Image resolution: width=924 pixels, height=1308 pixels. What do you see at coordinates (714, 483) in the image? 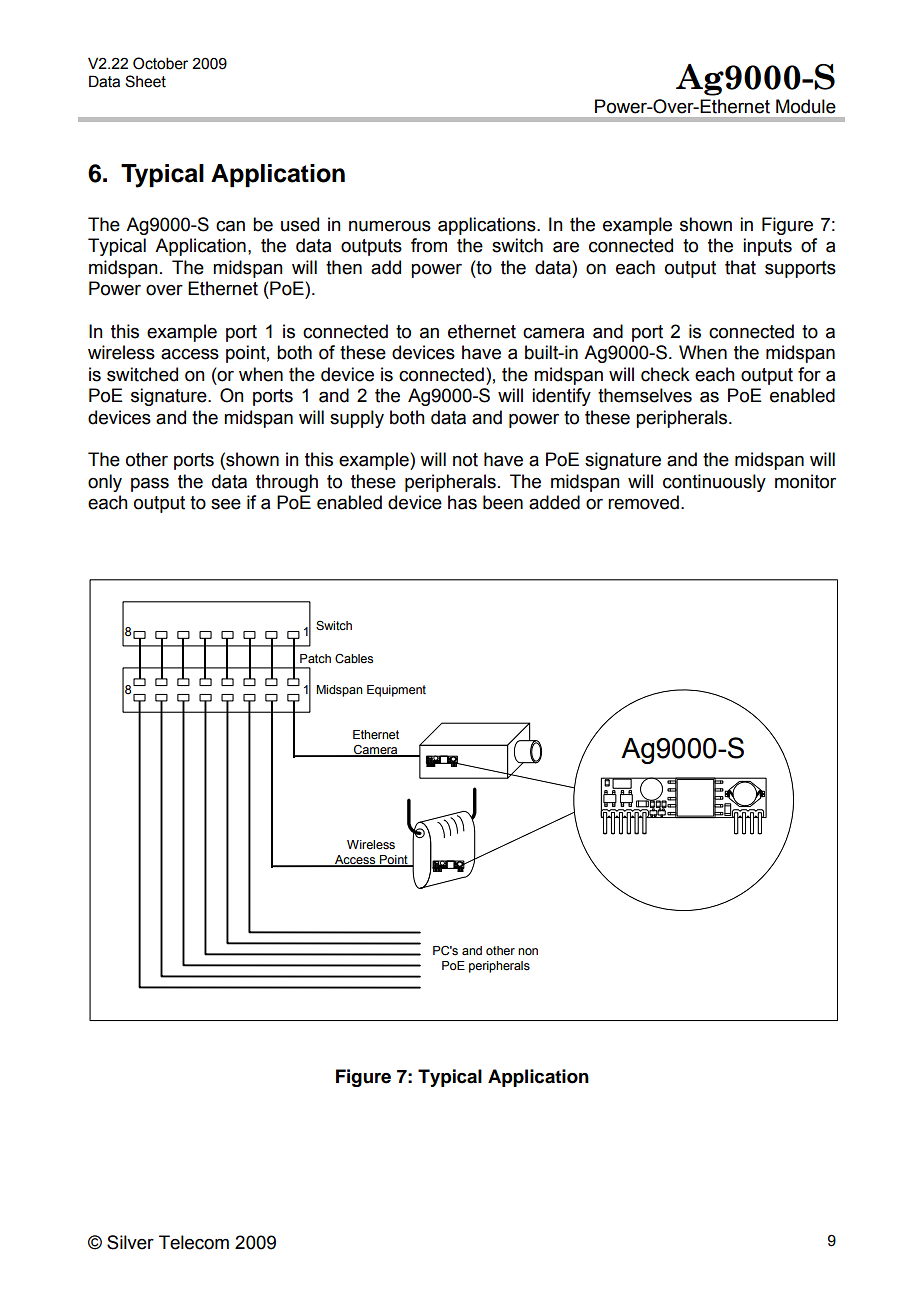
I see `continuously` at bounding box center [714, 483].
